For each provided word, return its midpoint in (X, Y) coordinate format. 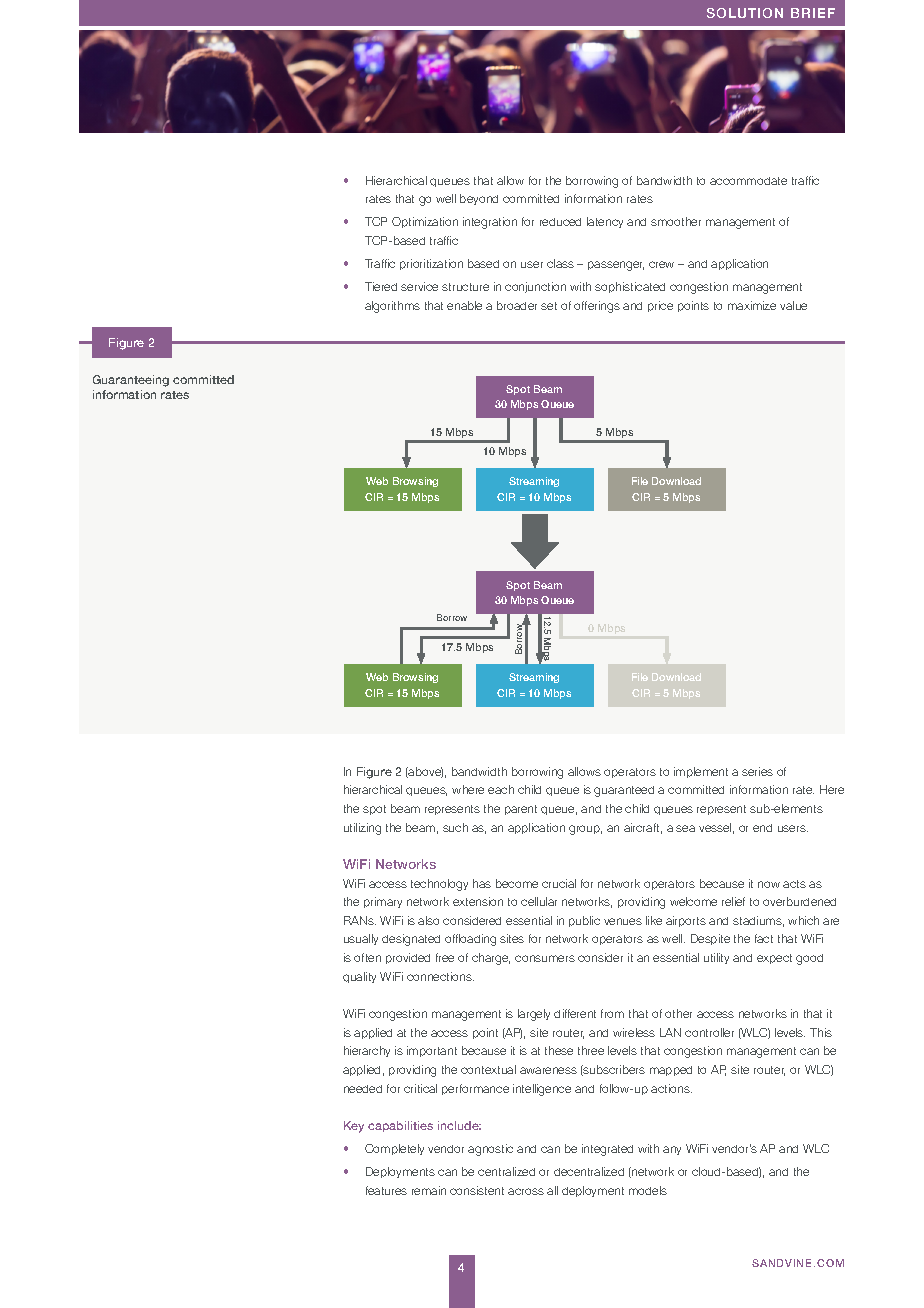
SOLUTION (745, 13)
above (425, 772)
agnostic (490, 1150)
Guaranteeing (131, 381)
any (672, 1150)
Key (354, 1127)
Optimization (425, 222)
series (757, 771)
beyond (479, 199)
